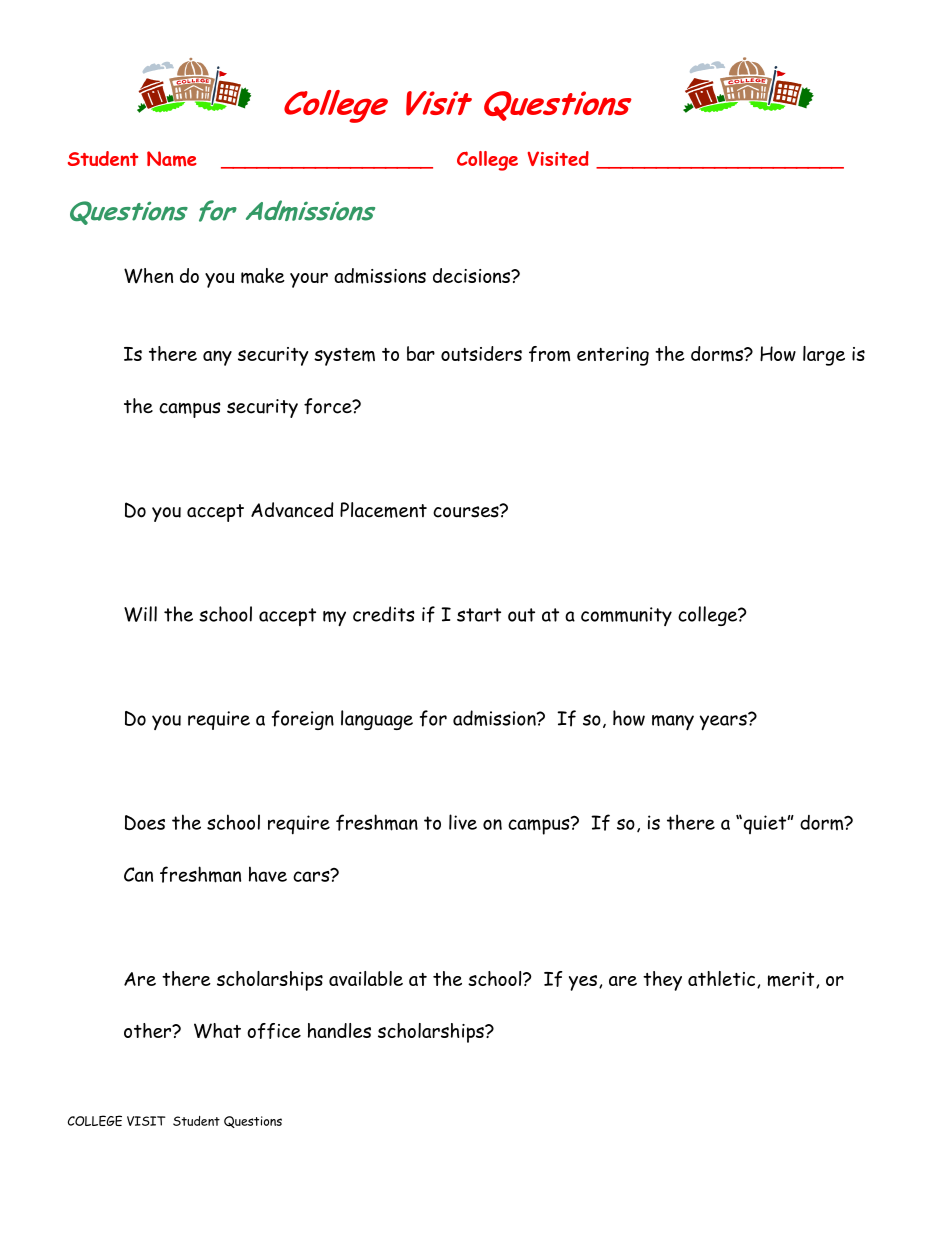 The width and height of the screenshot is (952, 1233). I want to click on large, so click(824, 356).
